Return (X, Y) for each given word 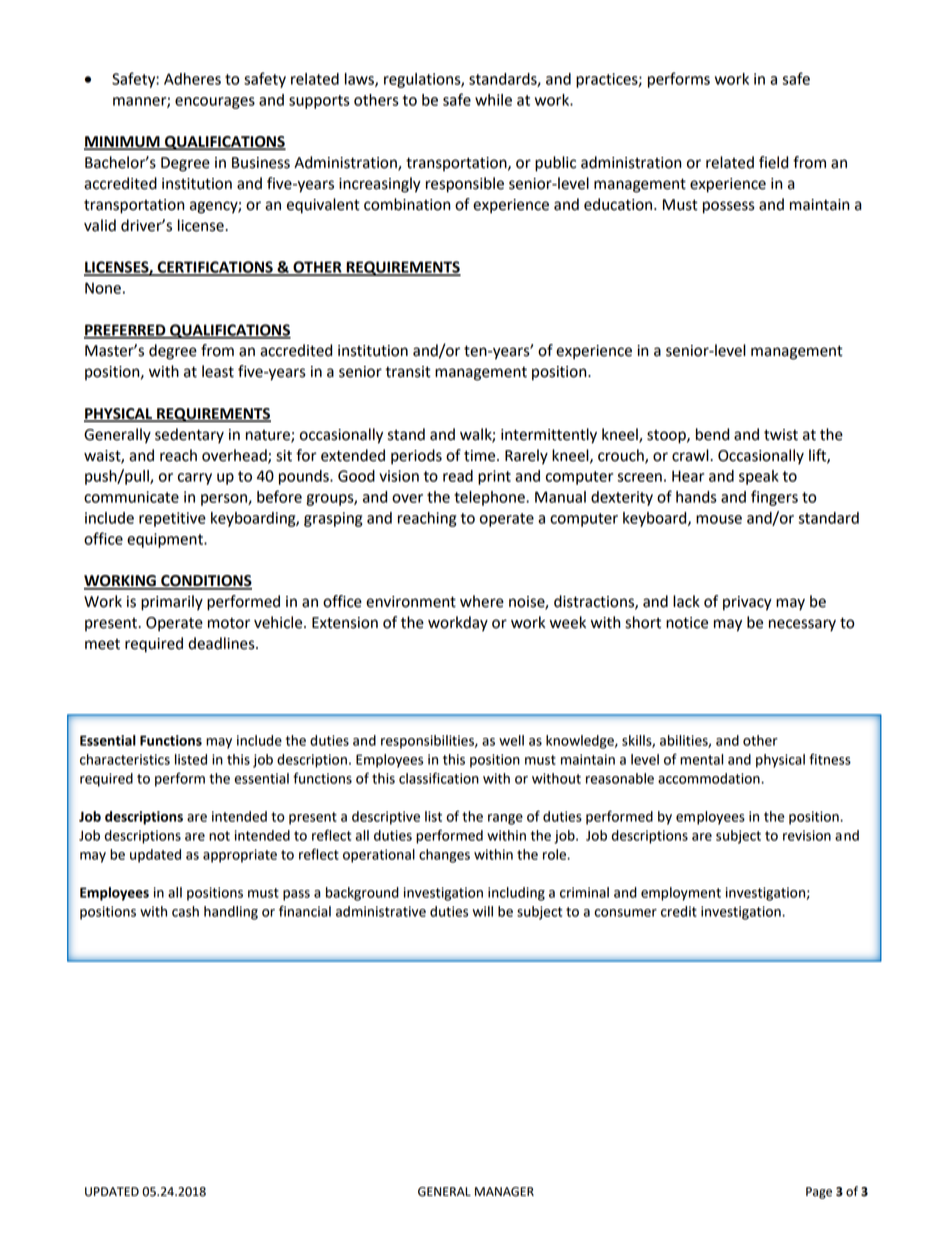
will (482, 911)
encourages (215, 103)
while (493, 100)
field (773, 162)
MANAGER (504, 1192)
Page (819, 1193)
